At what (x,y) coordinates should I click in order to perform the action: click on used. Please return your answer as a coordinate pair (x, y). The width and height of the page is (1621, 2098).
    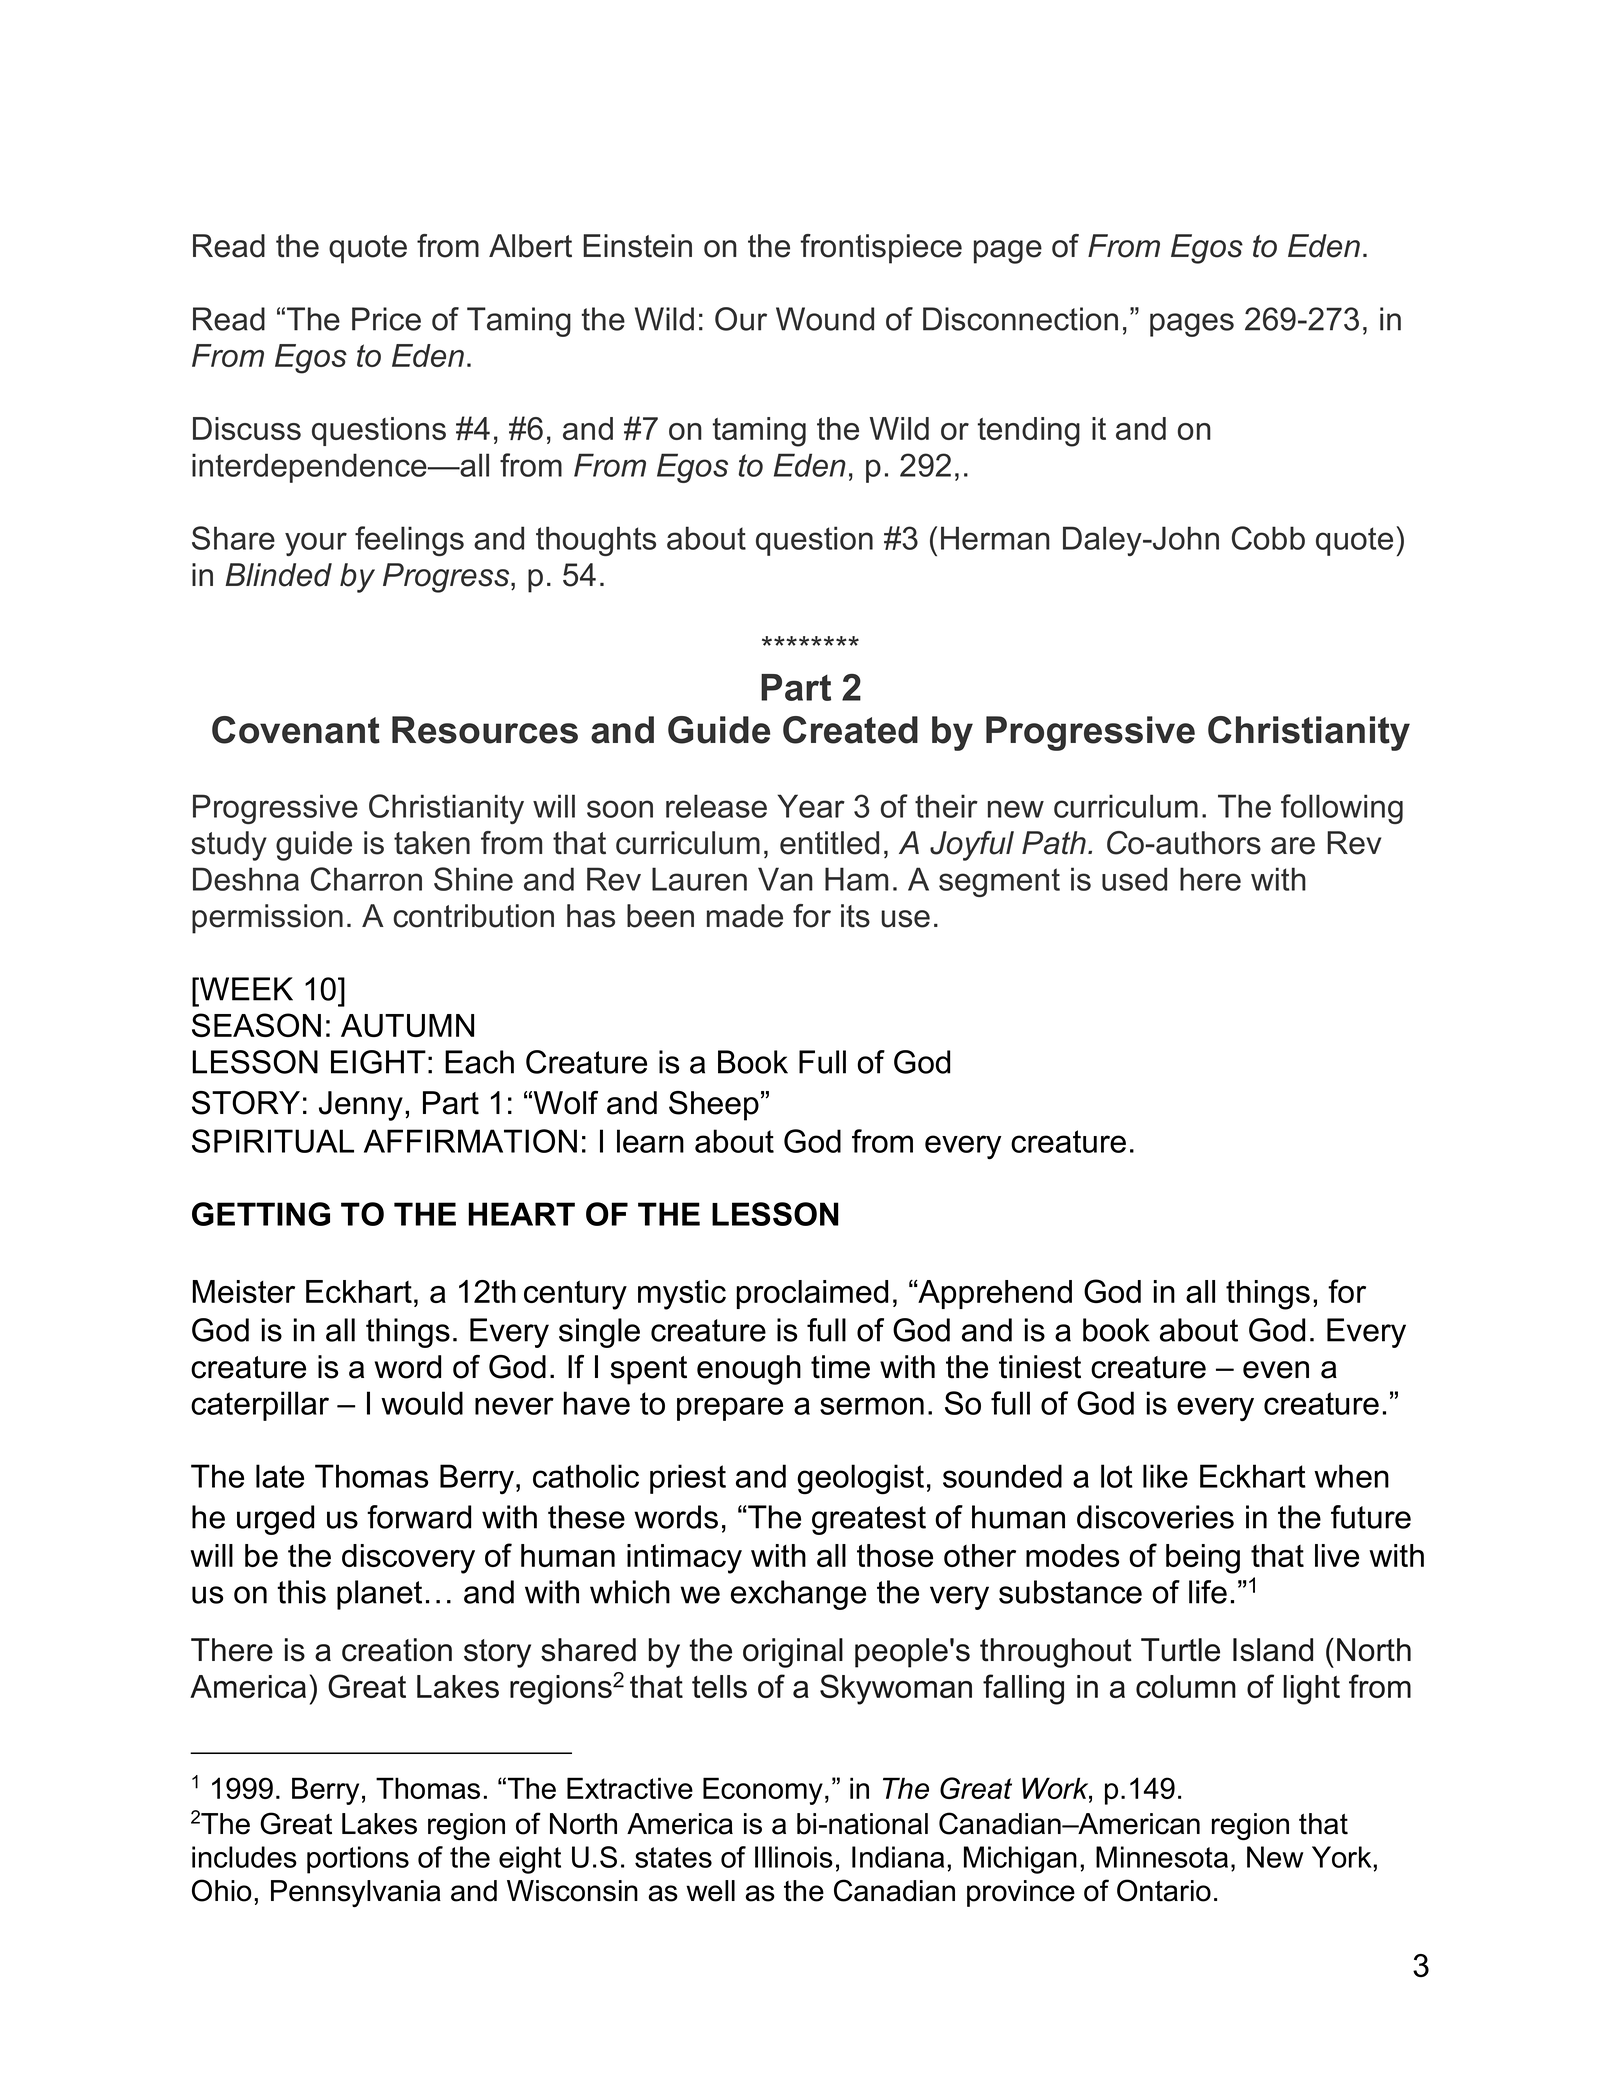
    Looking at the image, I should click on (1134, 879).
